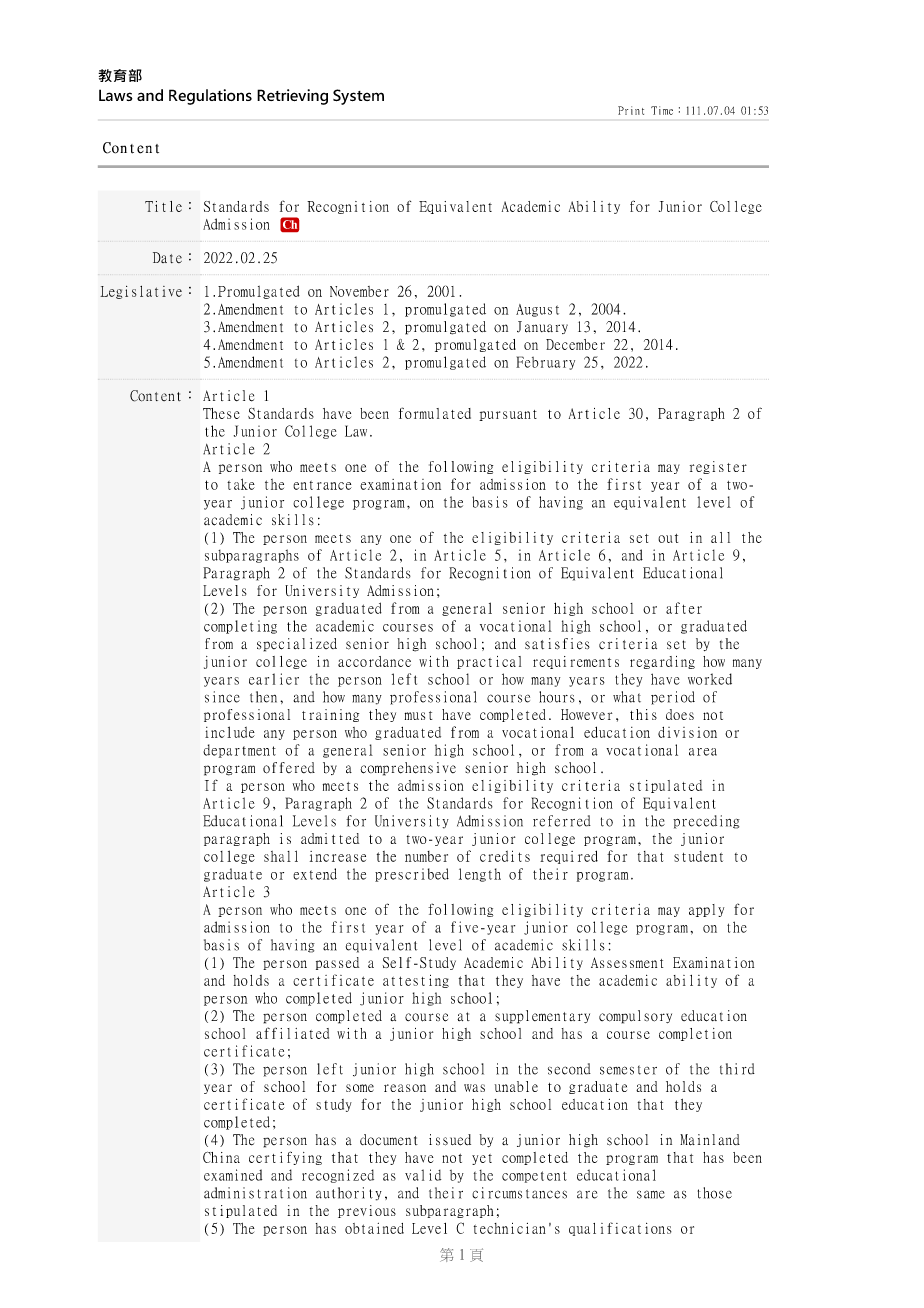  Describe the element at coordinates (222, 697) in the document. I see `since` at that location.
